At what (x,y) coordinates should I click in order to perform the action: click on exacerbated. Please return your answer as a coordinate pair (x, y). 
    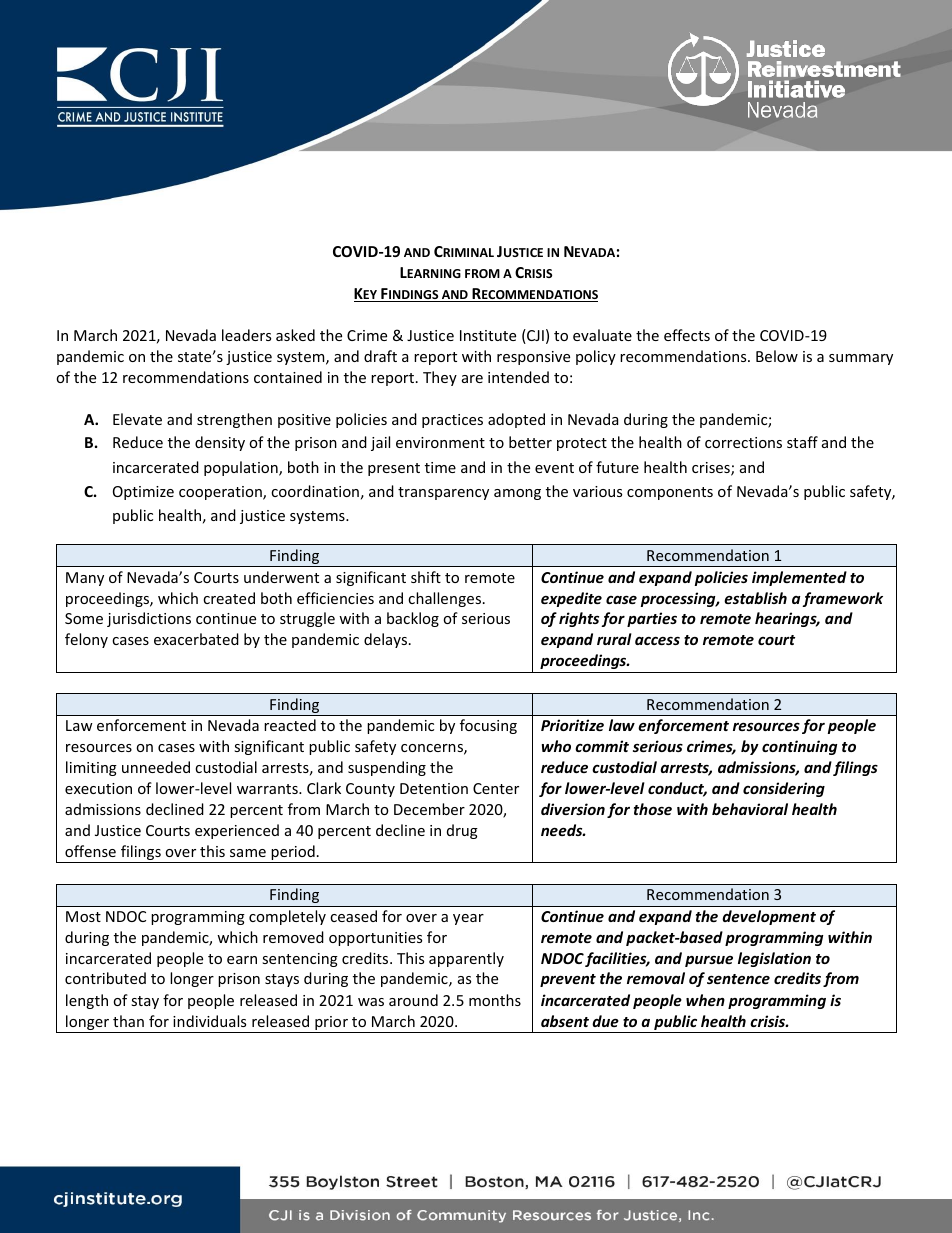
    Looking at the image, I should click on (196, 639).
